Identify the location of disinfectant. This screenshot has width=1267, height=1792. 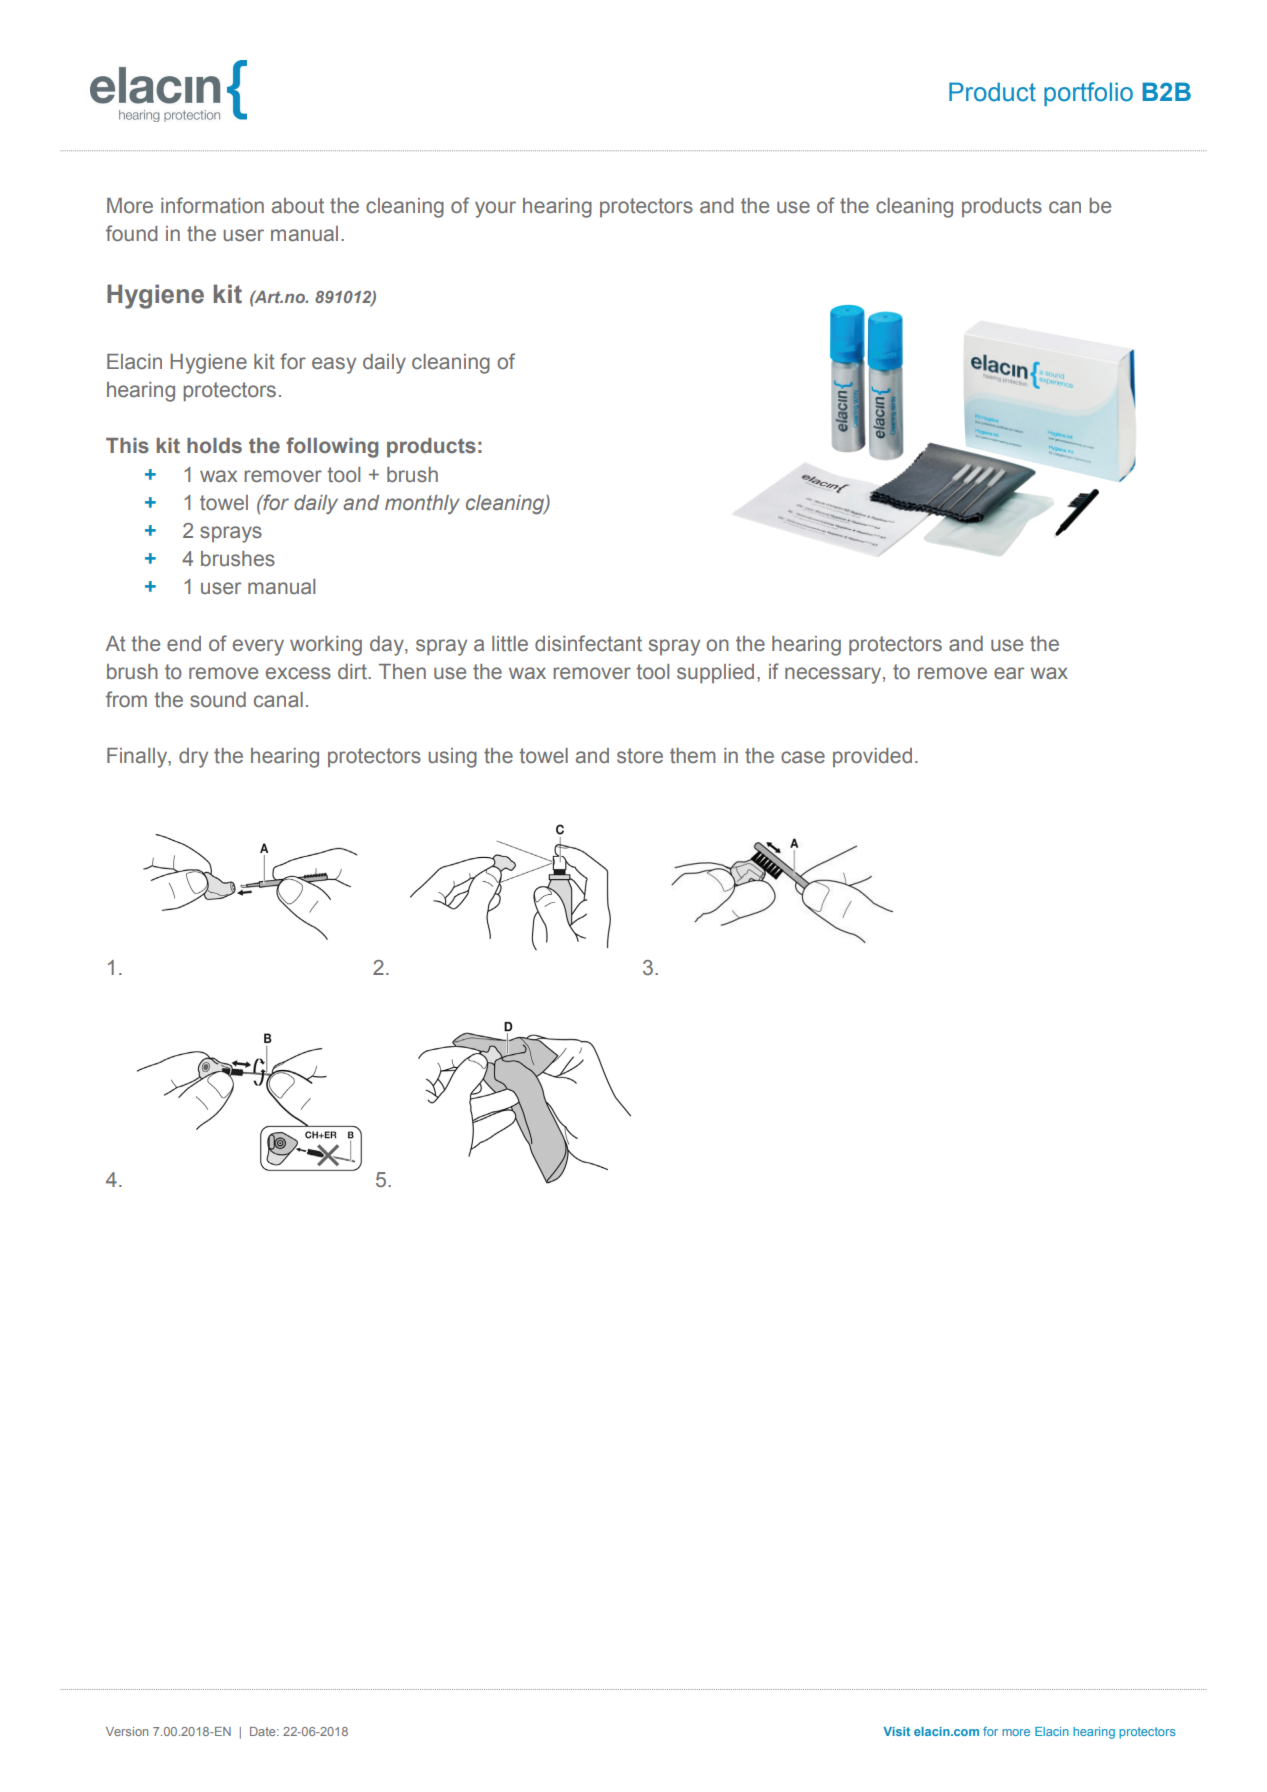
(588, 643).
